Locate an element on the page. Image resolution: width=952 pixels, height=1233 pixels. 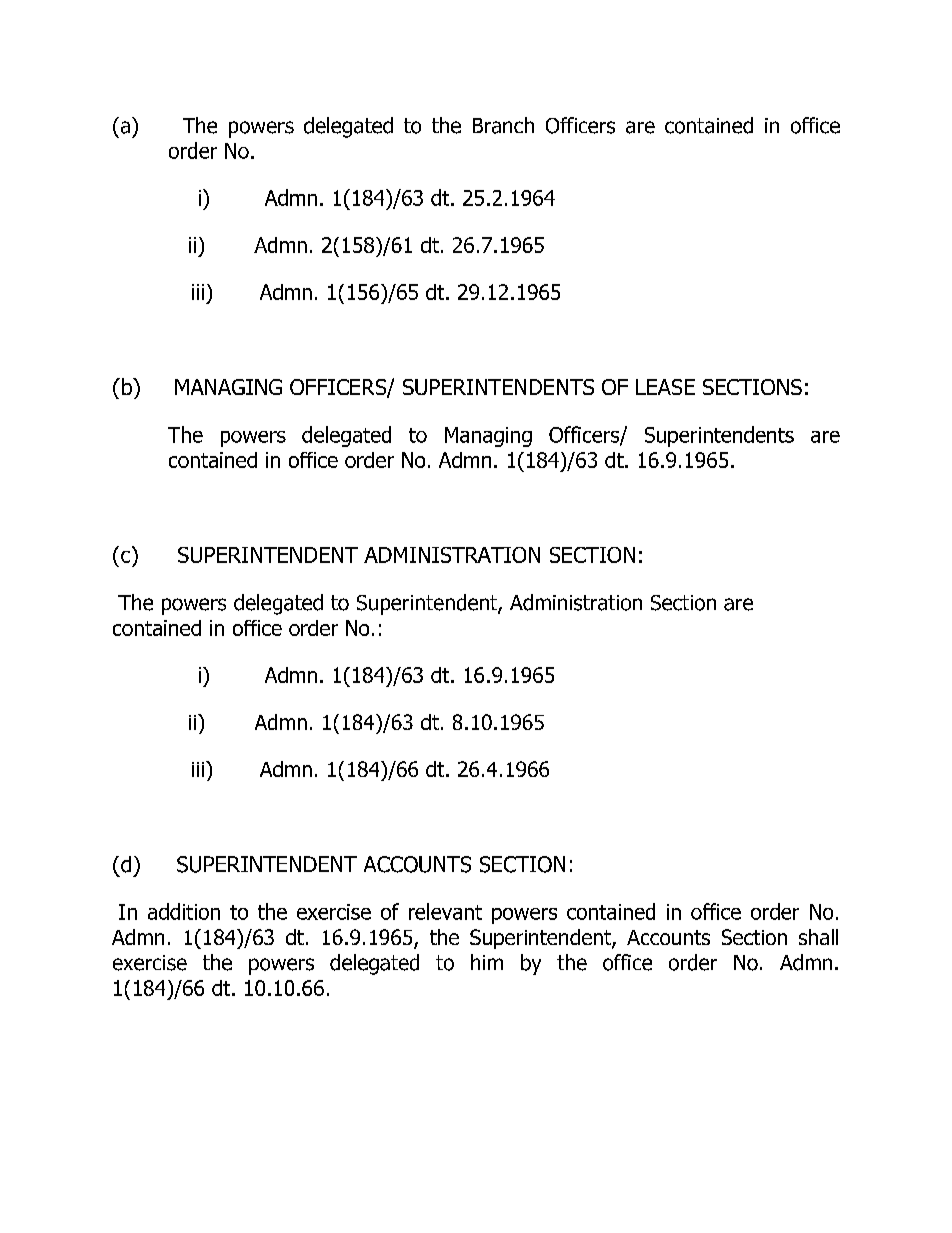
Branch is located at coordinates (503, 125).
